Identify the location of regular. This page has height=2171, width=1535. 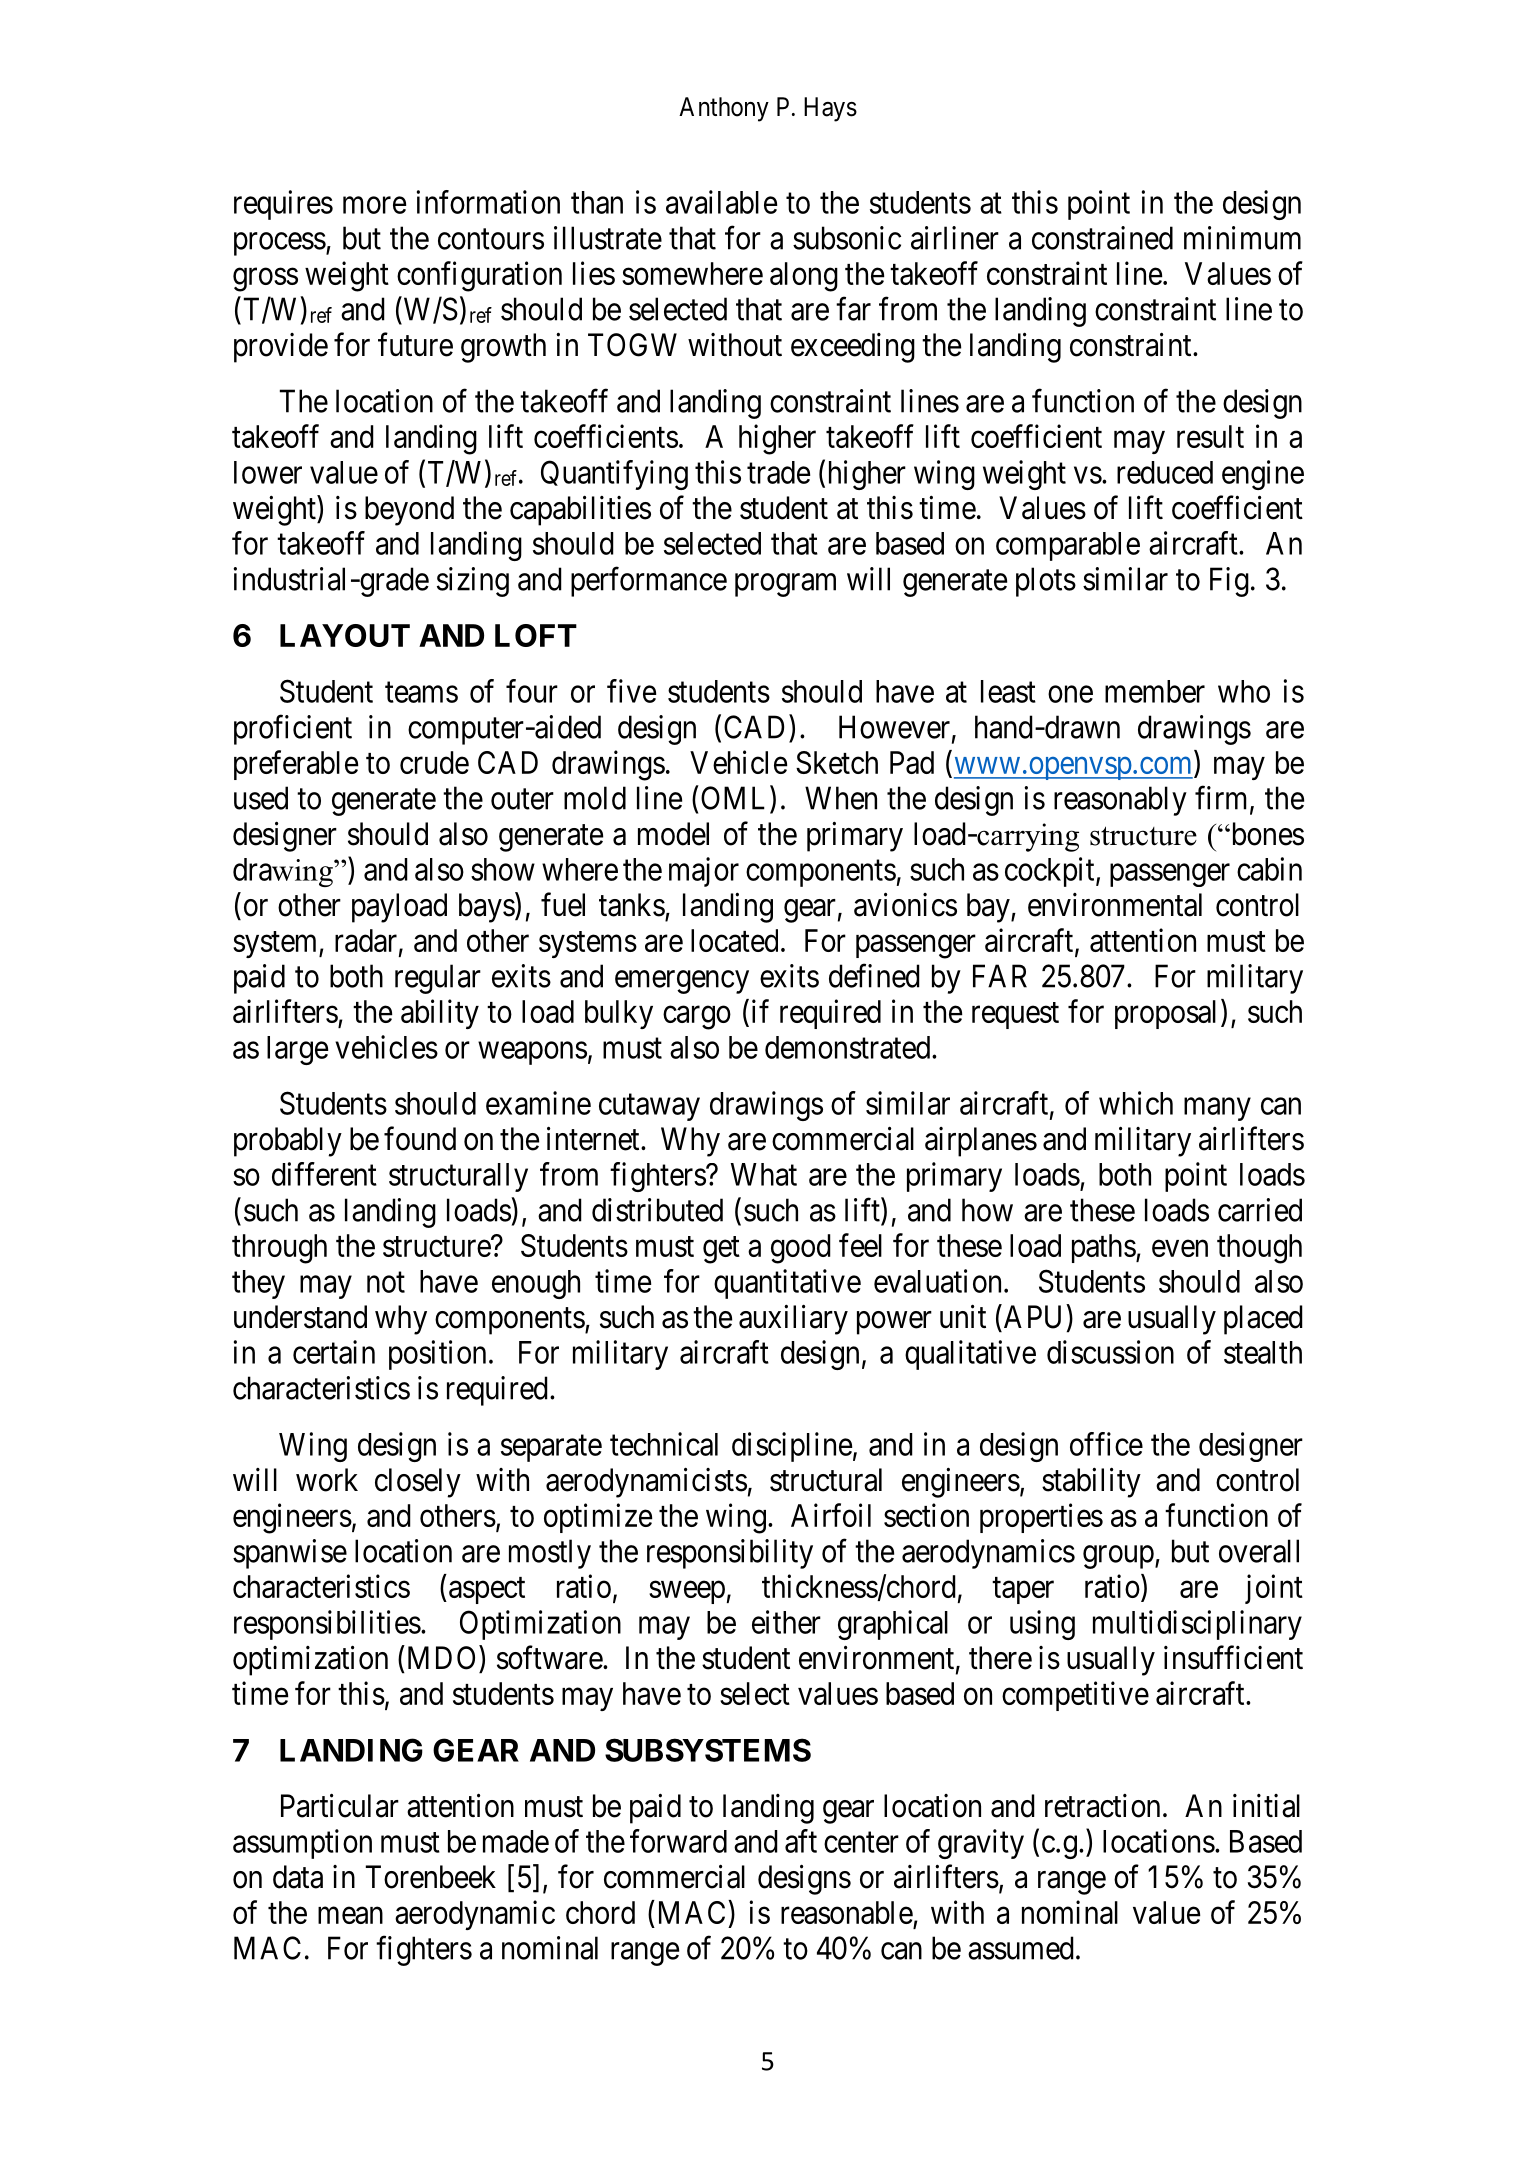
(438, 979).
